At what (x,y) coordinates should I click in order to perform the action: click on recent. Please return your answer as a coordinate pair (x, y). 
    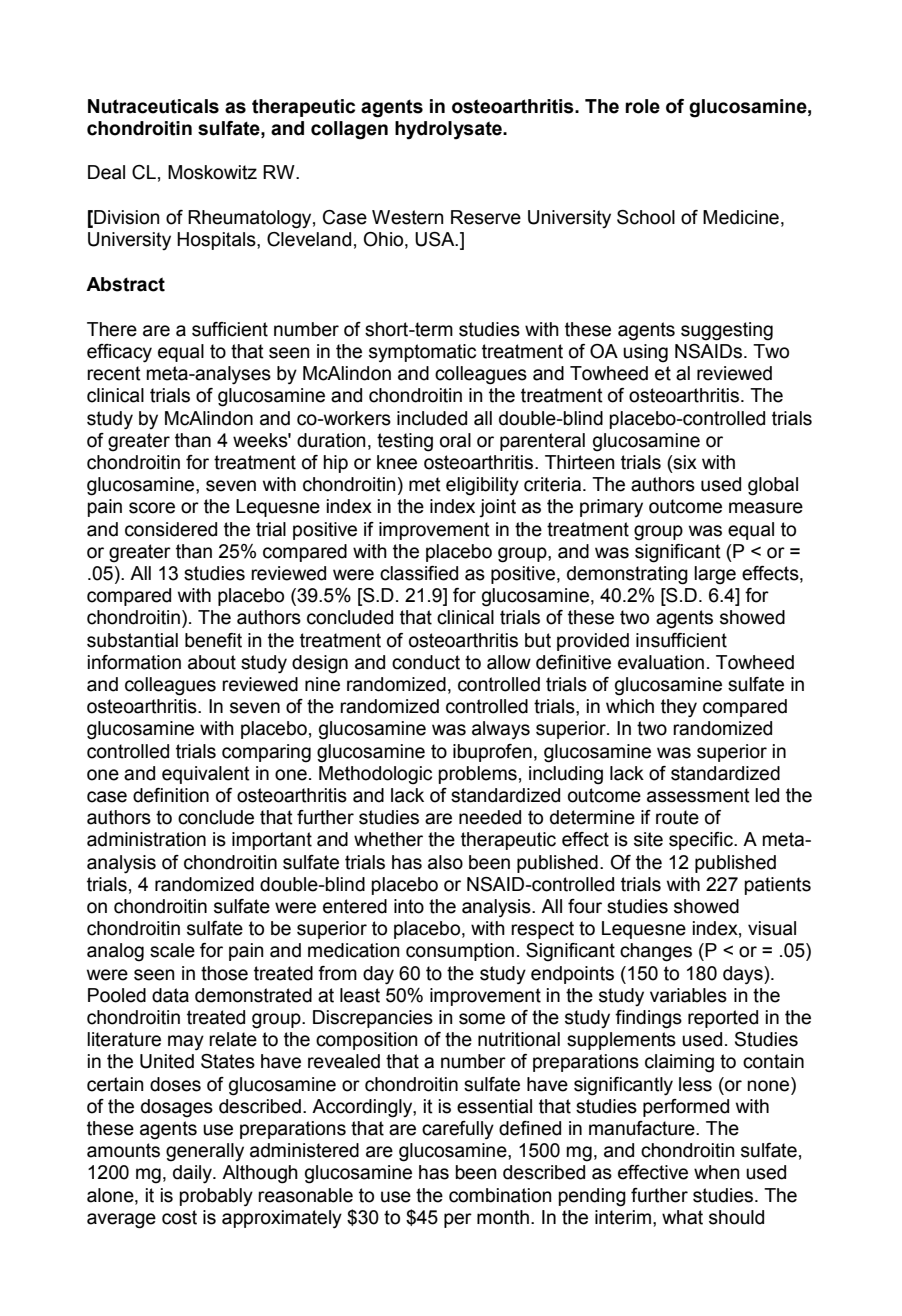
    Looking at the image, I should click on (114, 373).
